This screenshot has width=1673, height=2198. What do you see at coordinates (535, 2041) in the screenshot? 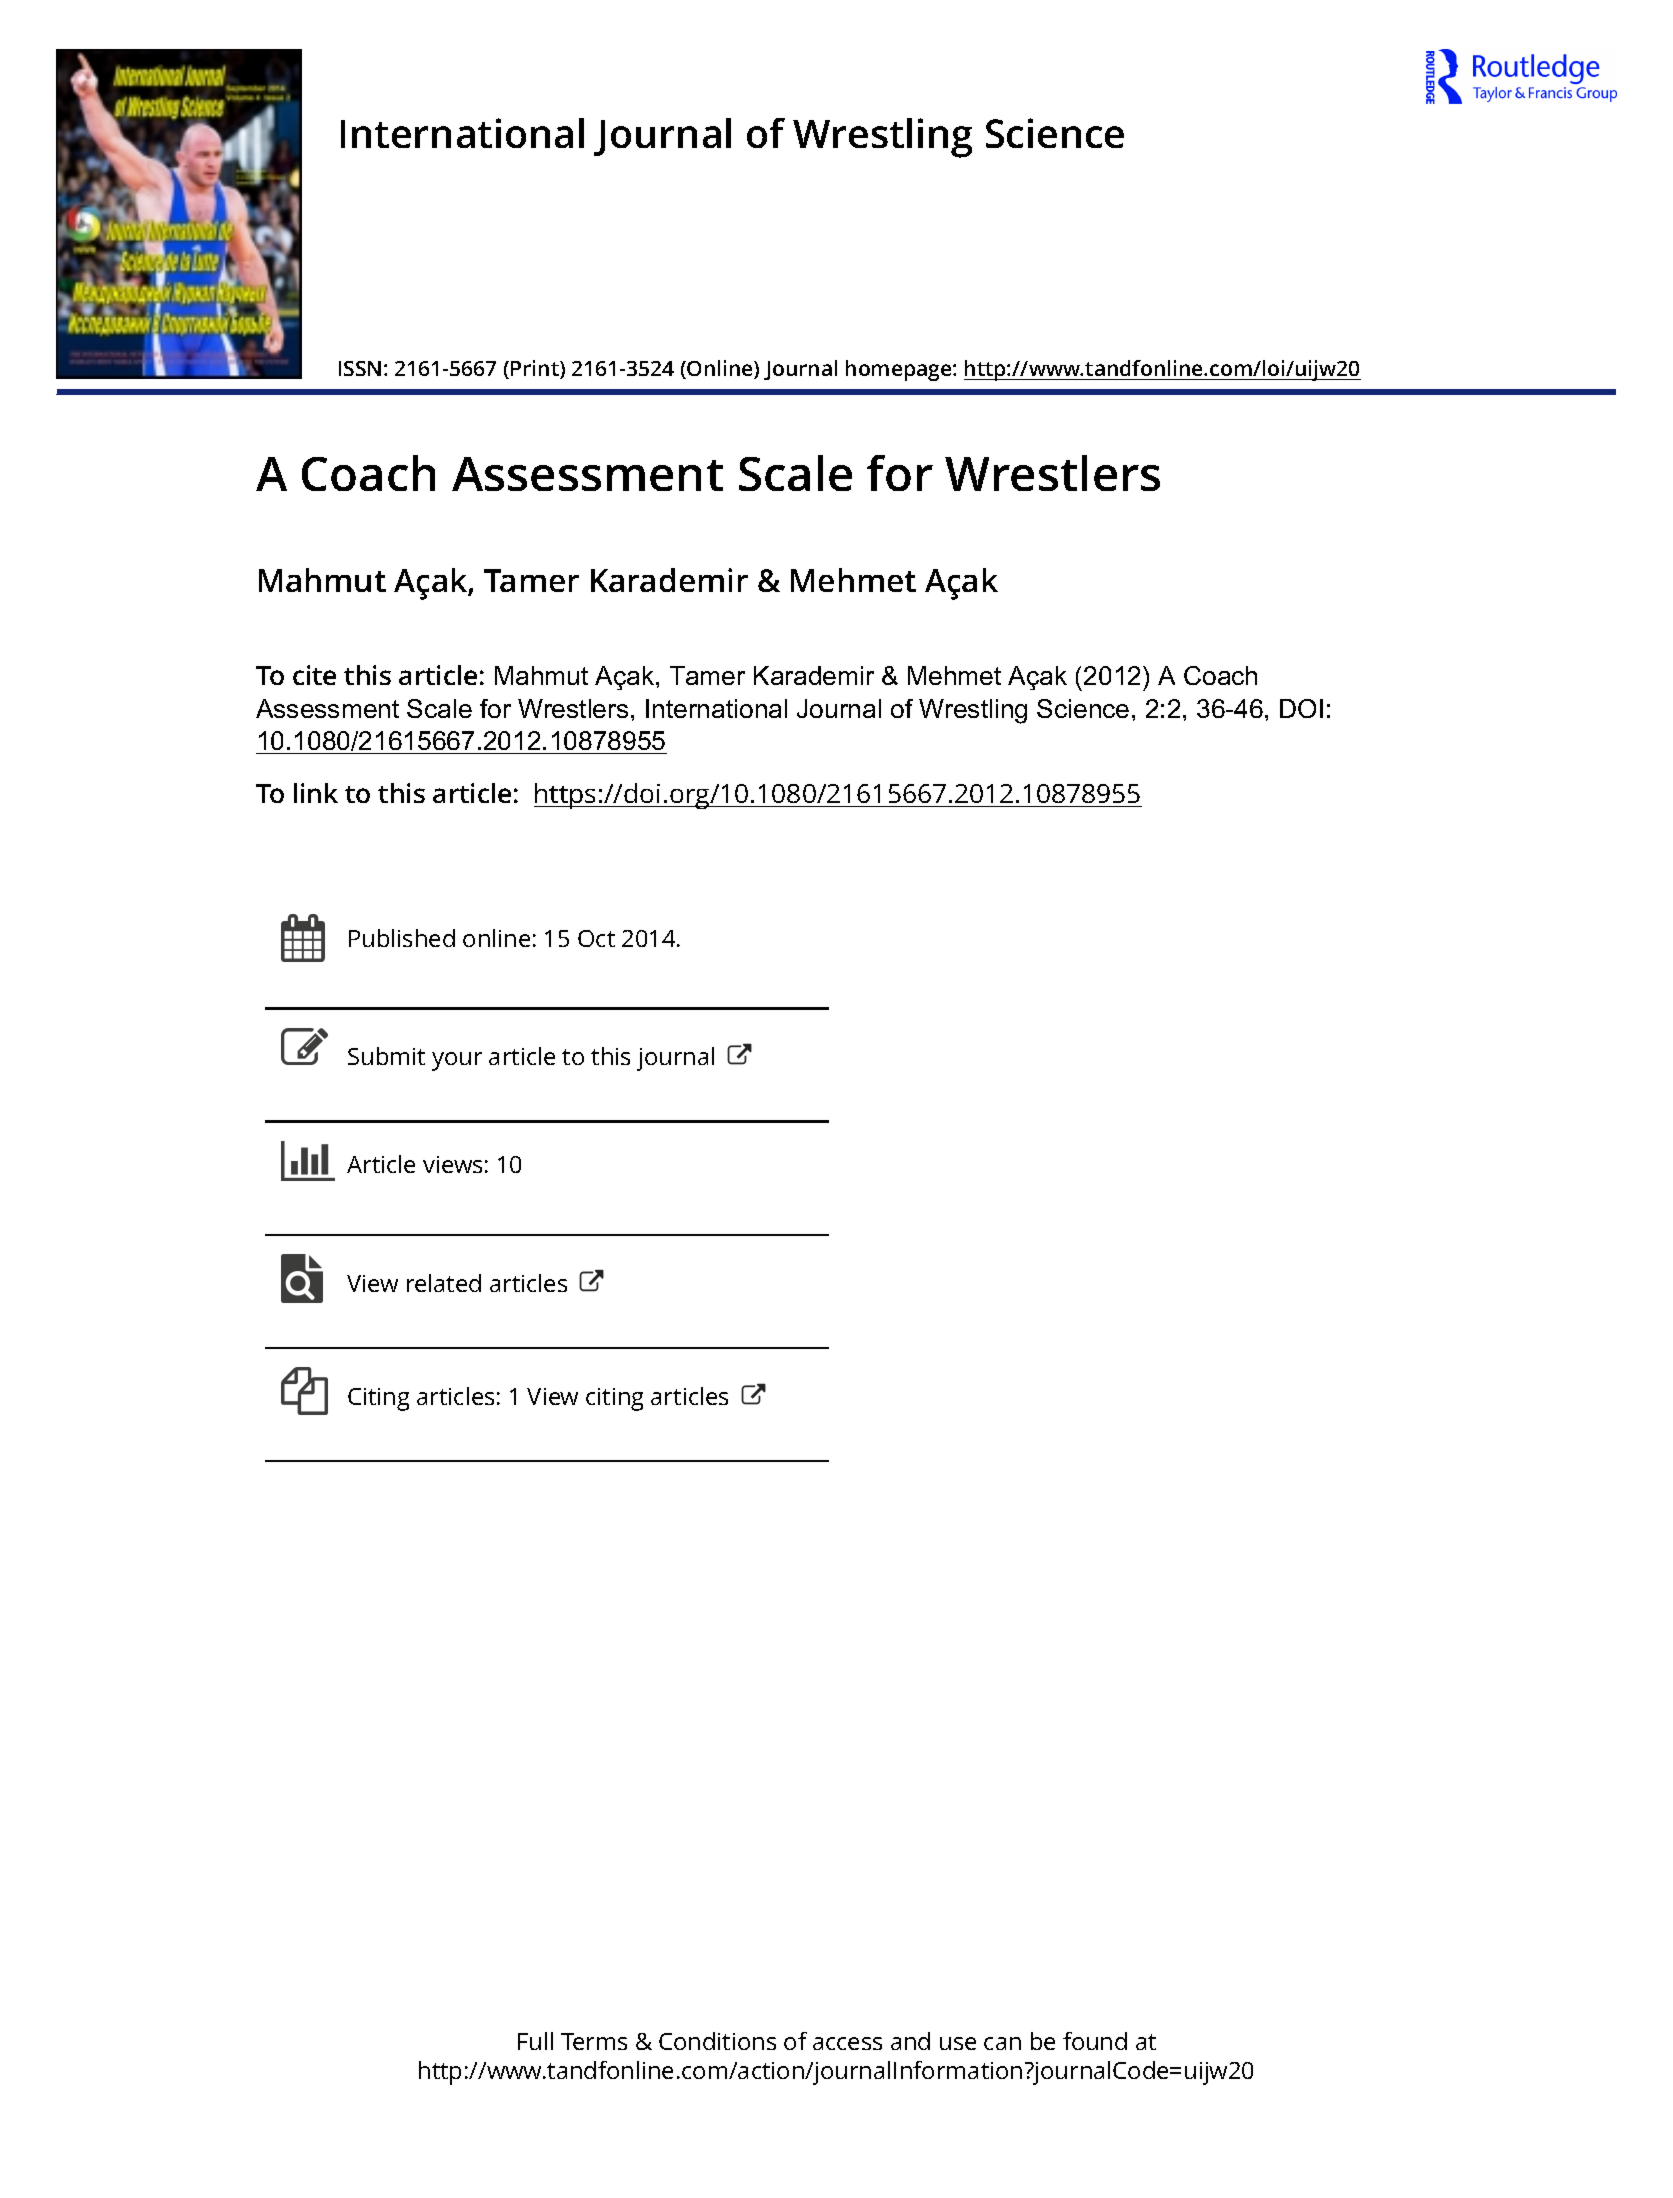
I see `Full` at bounding box center [535, 2041].
